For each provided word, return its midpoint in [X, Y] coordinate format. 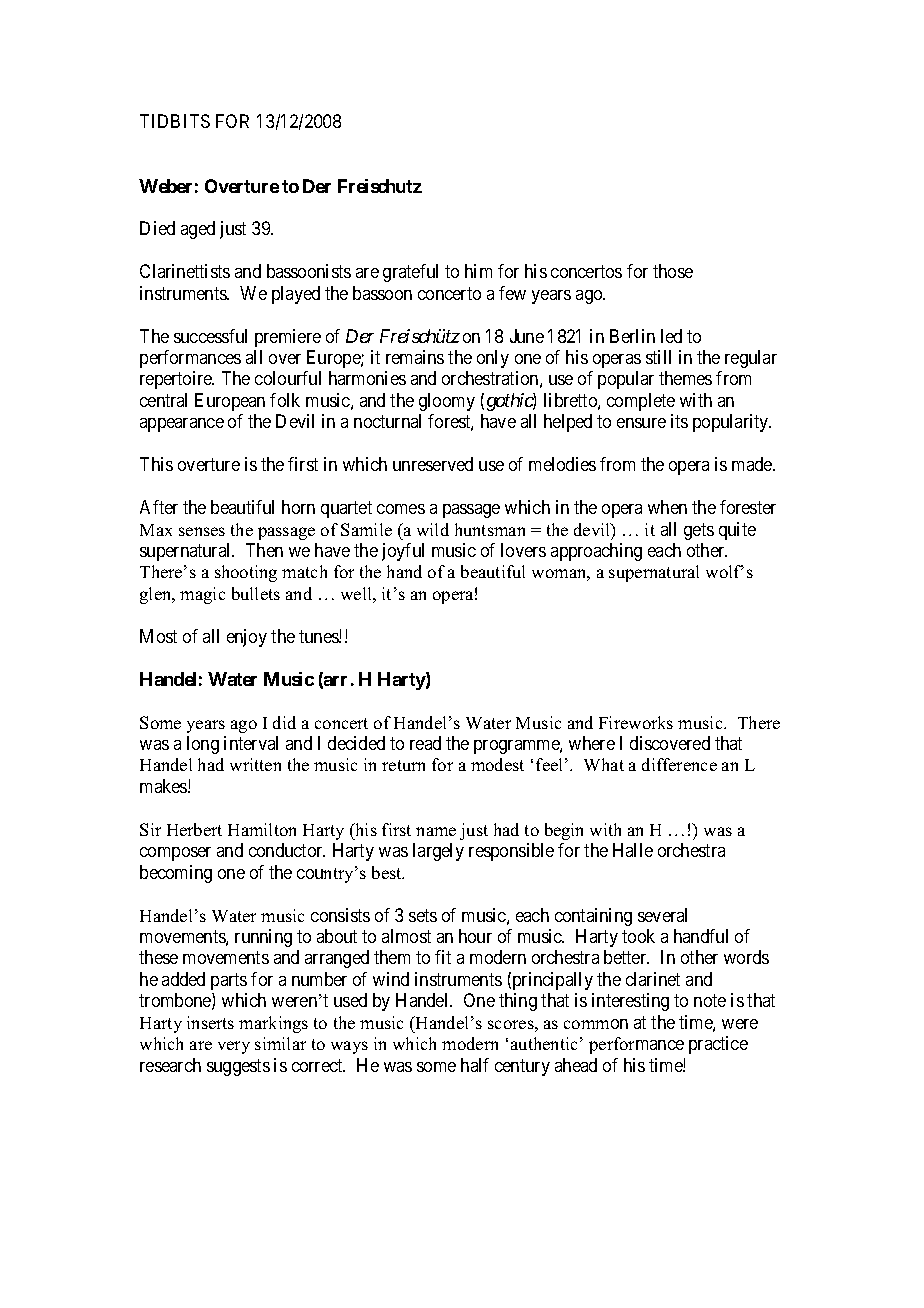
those [673, 271]
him [478, 271]
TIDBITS [175, 121]
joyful [403, 552]
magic [202, 595]
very [234, 1047]
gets [699, 531]
